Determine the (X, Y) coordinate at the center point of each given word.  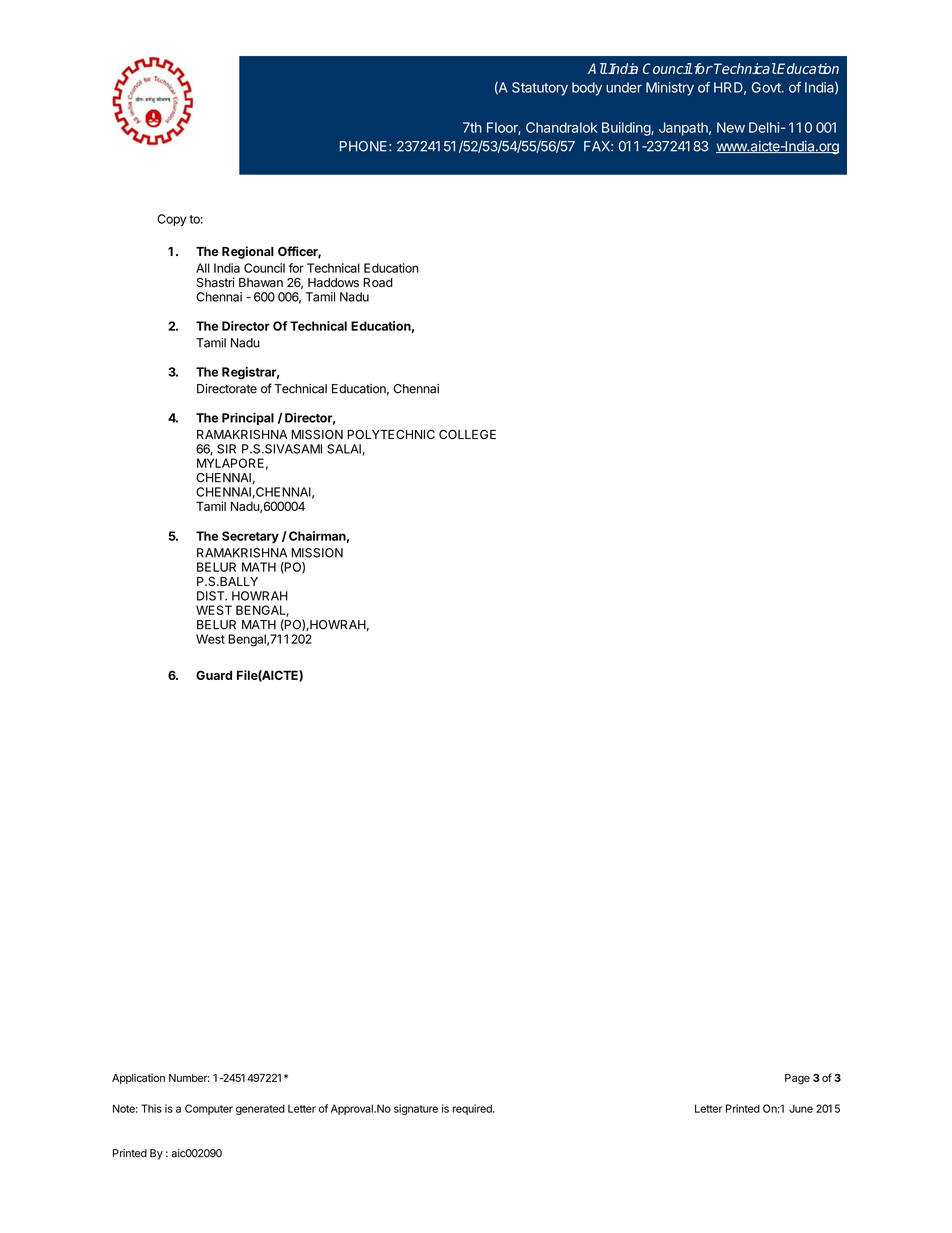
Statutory (540, 89)
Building (627, 129)
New (731, 127)
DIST (212, 596)
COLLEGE (467, 434)
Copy (171, 220)
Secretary (250, 537)
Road (378, 283)
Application (138, 1078)
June (801, 1108)
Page (797, 1079)
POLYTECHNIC (391, 434)
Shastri (215, 282)
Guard (214, 675)
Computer (209, 1109)
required (473, 1109)
